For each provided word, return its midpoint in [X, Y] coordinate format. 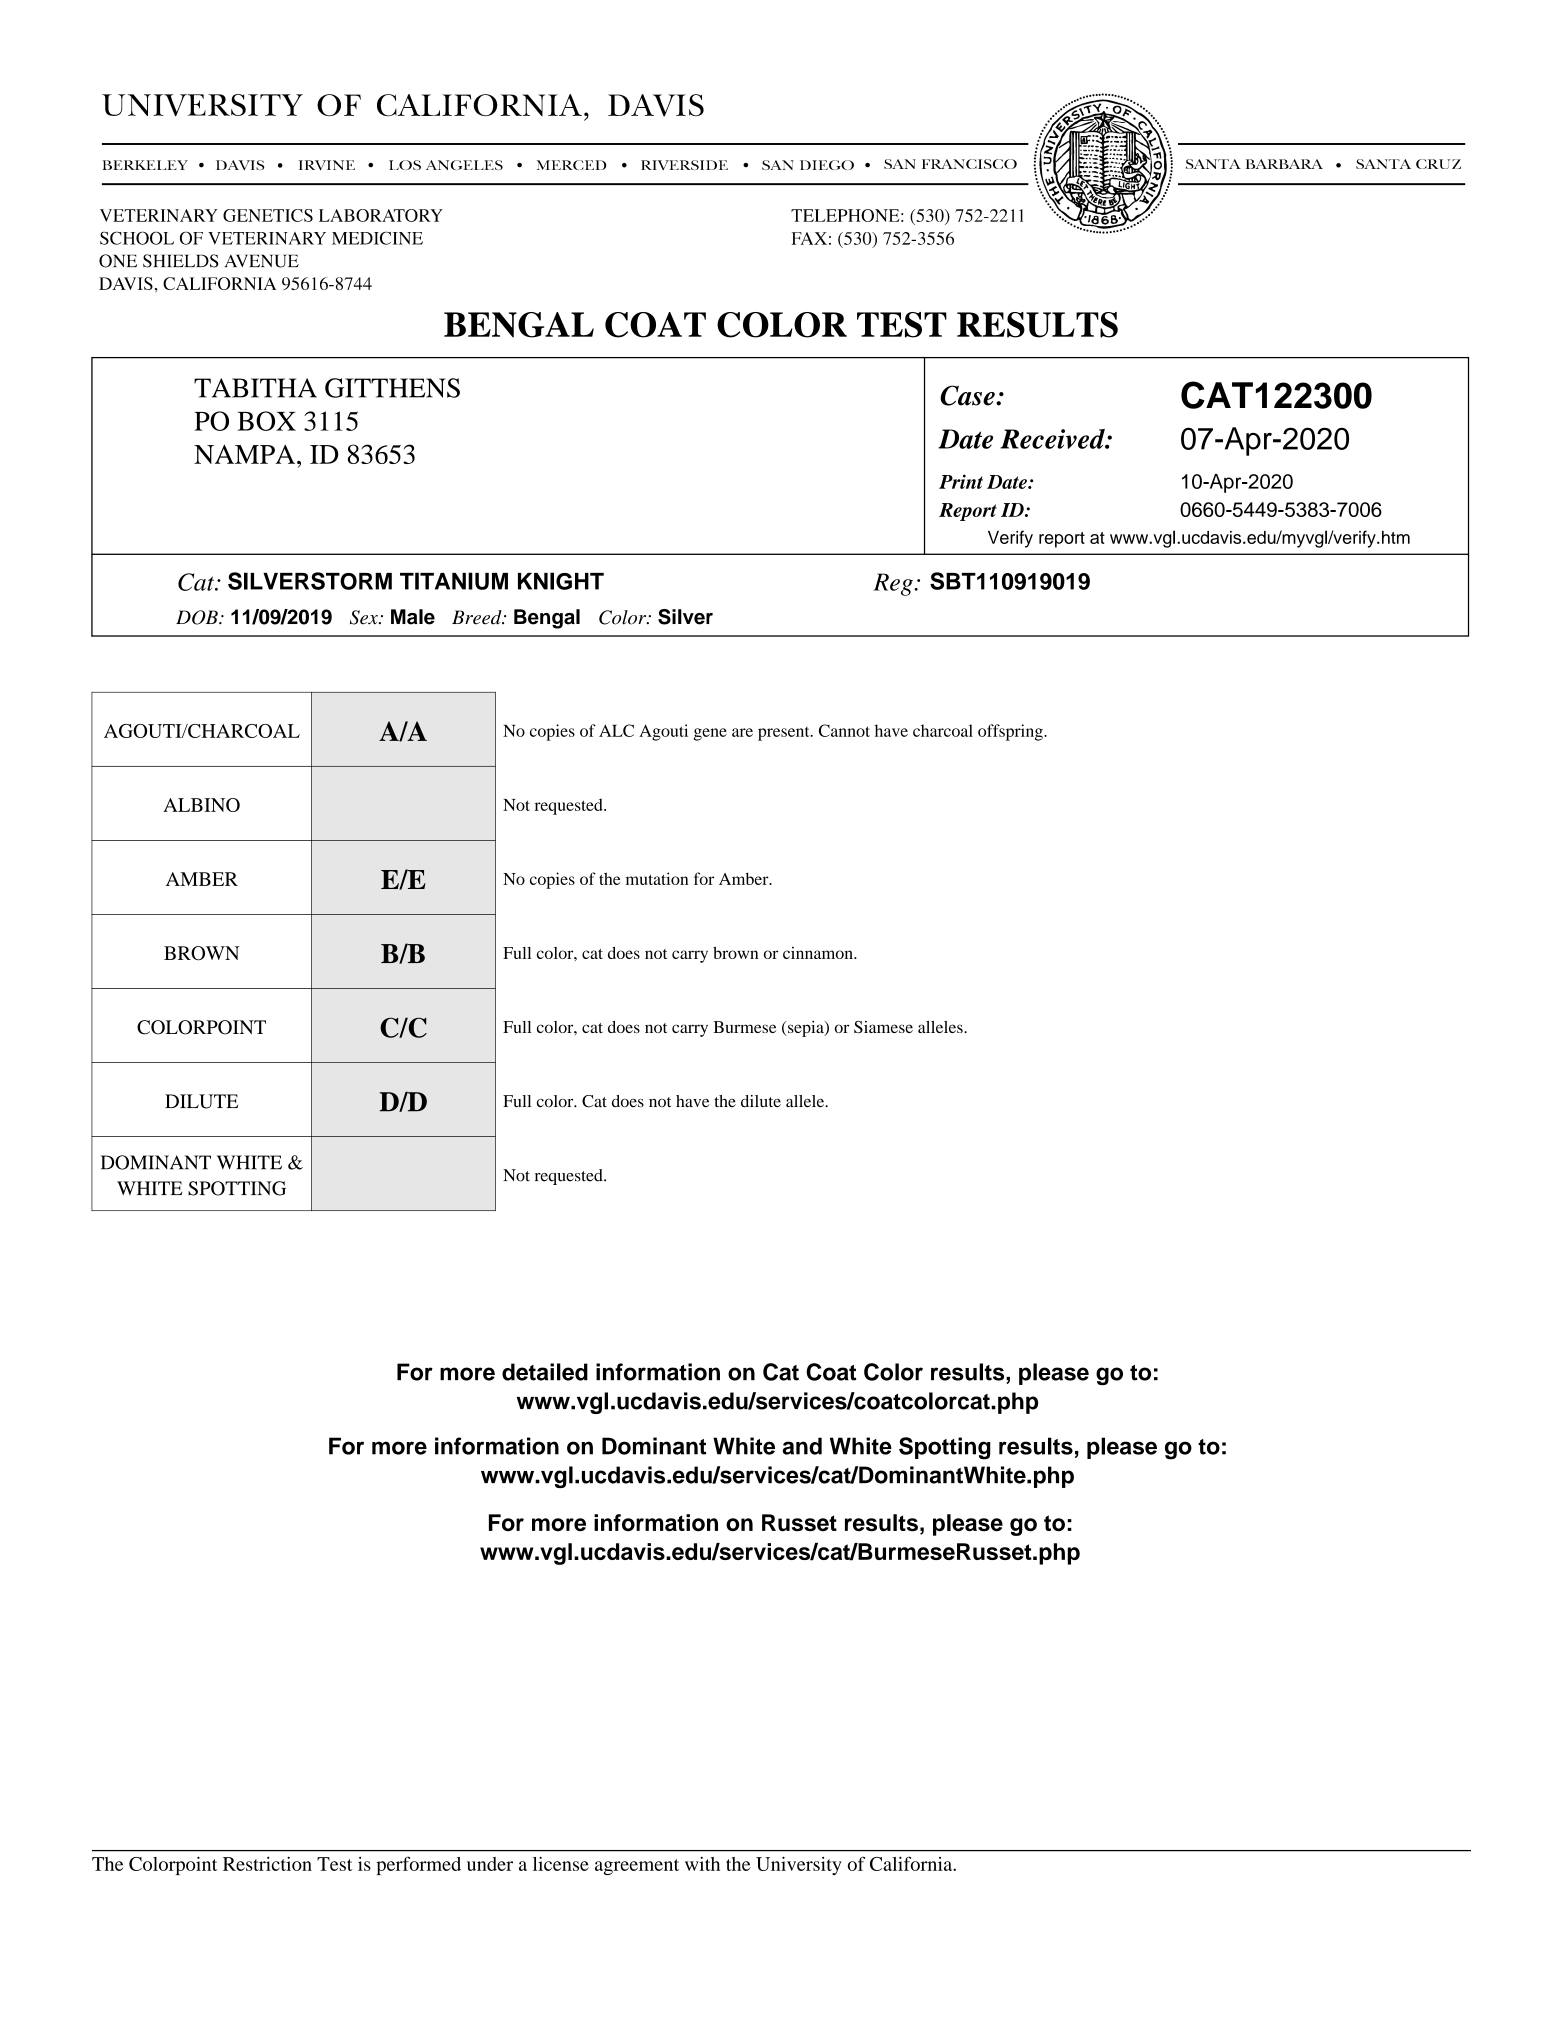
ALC [616, 730]
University [799, 1865]
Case [968, 395]
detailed [545, 1372]
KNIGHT [561, 581]
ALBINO [201, 805]
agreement [637, 1867]
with [702, 1864]
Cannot [844, 730]
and [802, 1446]
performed [418, 1865]
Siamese [883, 1027]
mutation [657, 878]
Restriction [267, 1864]
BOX [266, 421]
